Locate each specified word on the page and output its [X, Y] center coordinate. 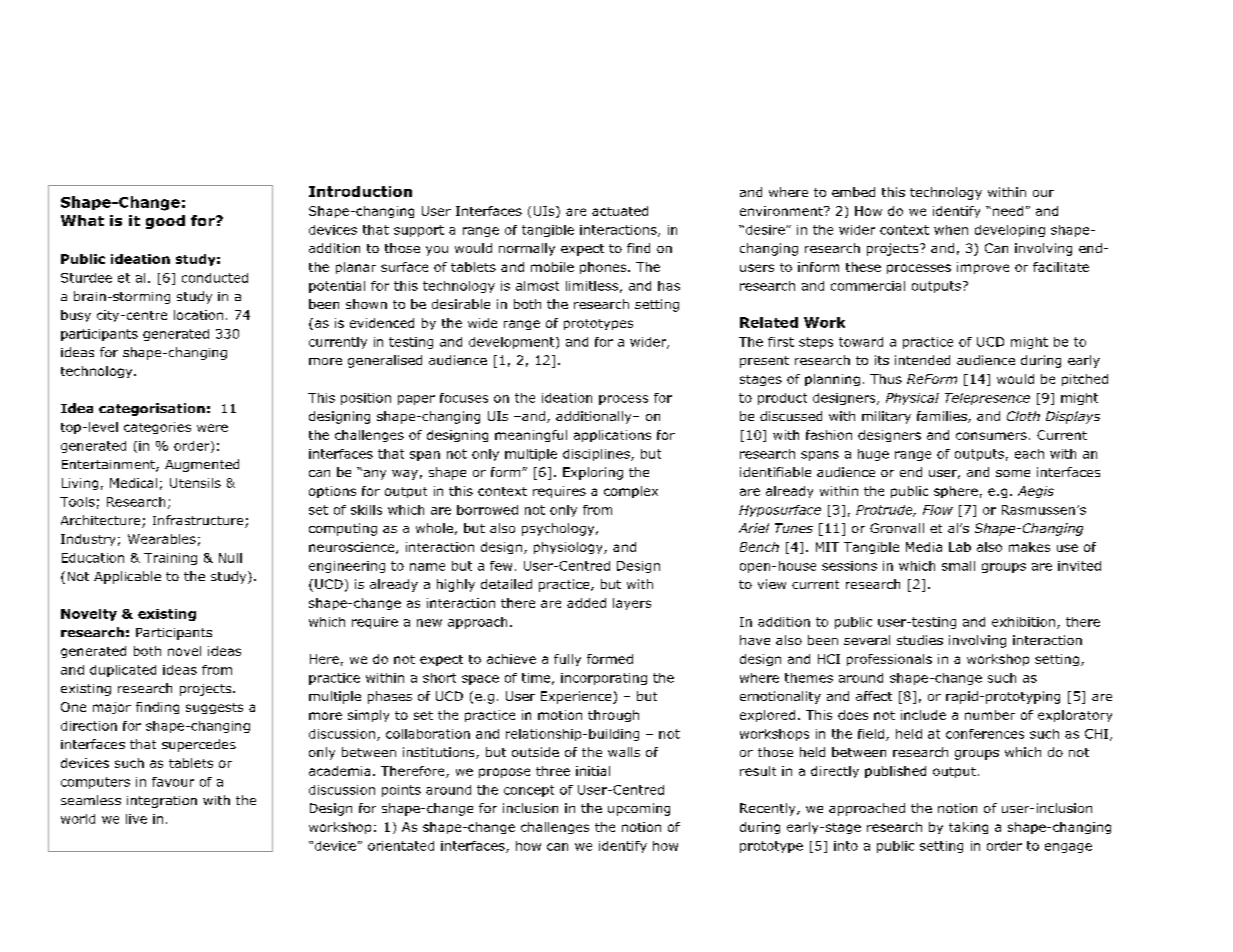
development [513, 343]
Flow [938, 510]
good [165, 222]
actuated [620, 211]
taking [968, 828]
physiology [569, 548]
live [136, 819]
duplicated [123, 671]
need [1008, 211]
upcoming [639, 809]
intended [922, 360]
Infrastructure [199, 521]
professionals [889, 660]
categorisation [152, 409]
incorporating [604, 679]
